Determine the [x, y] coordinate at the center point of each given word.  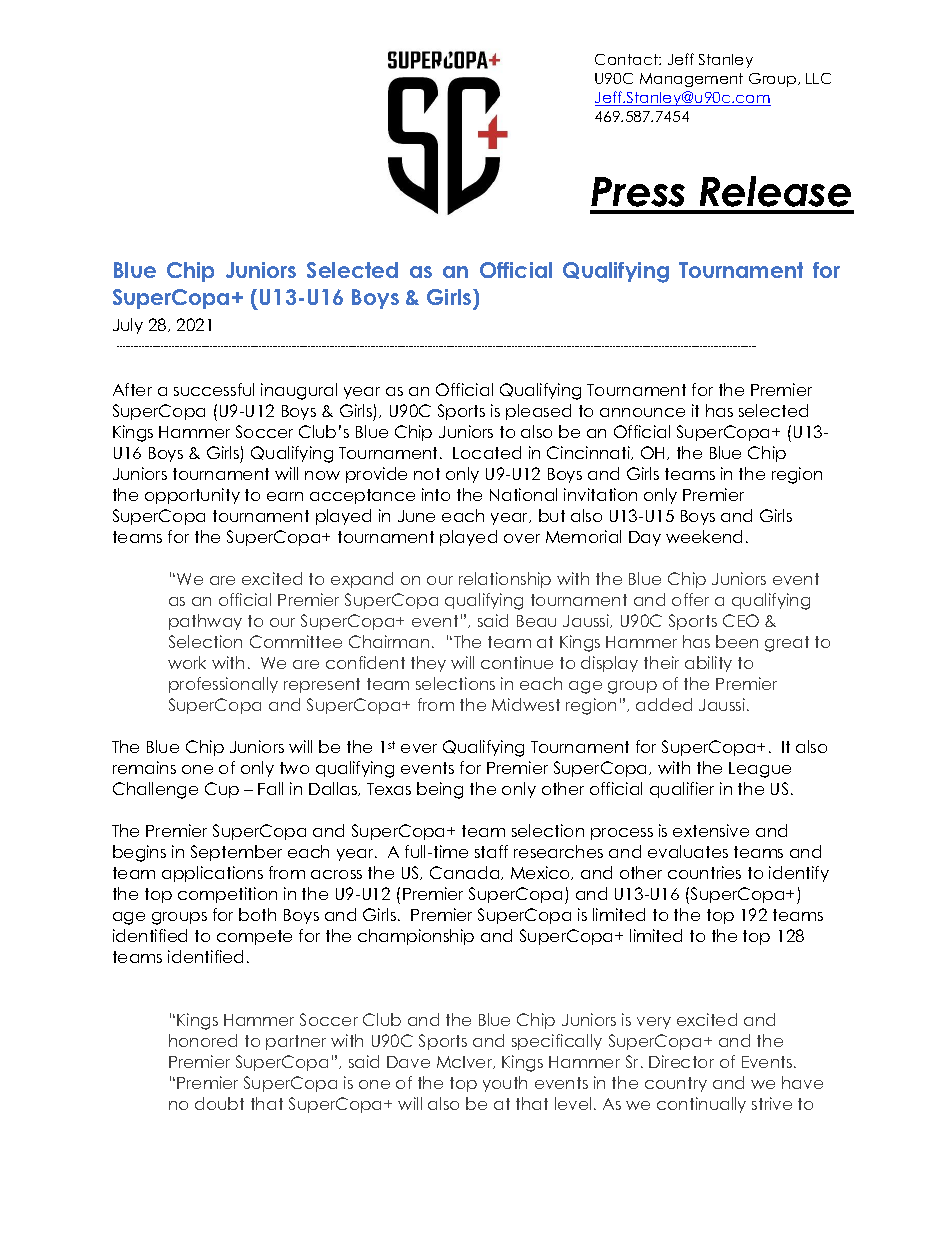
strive [772, 1103]
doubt [219, 1103]
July [128, 326]
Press [638, 192]
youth [505, 1084]
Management [691, 80]
